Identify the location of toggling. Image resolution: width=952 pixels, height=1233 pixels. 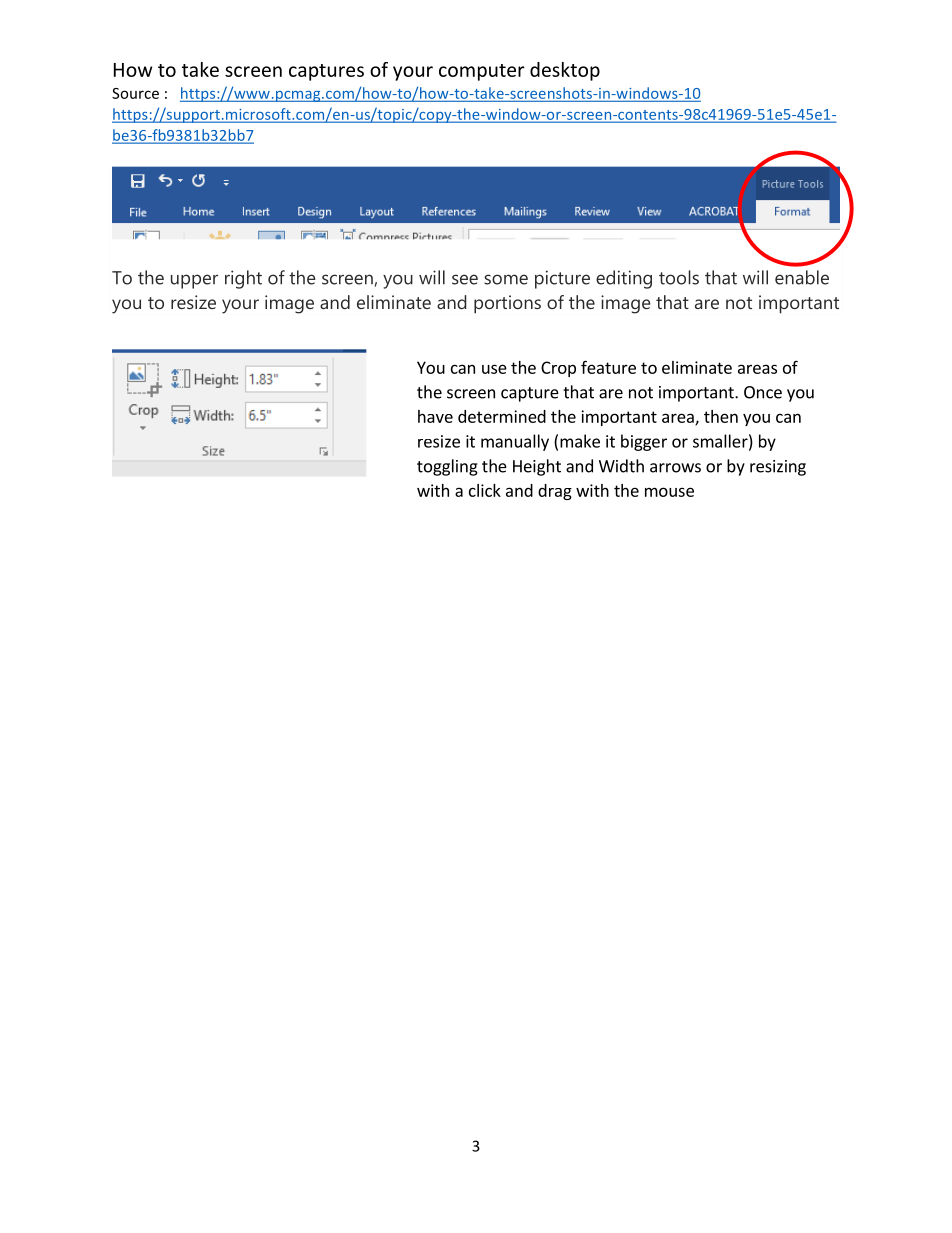
(447, 467).
